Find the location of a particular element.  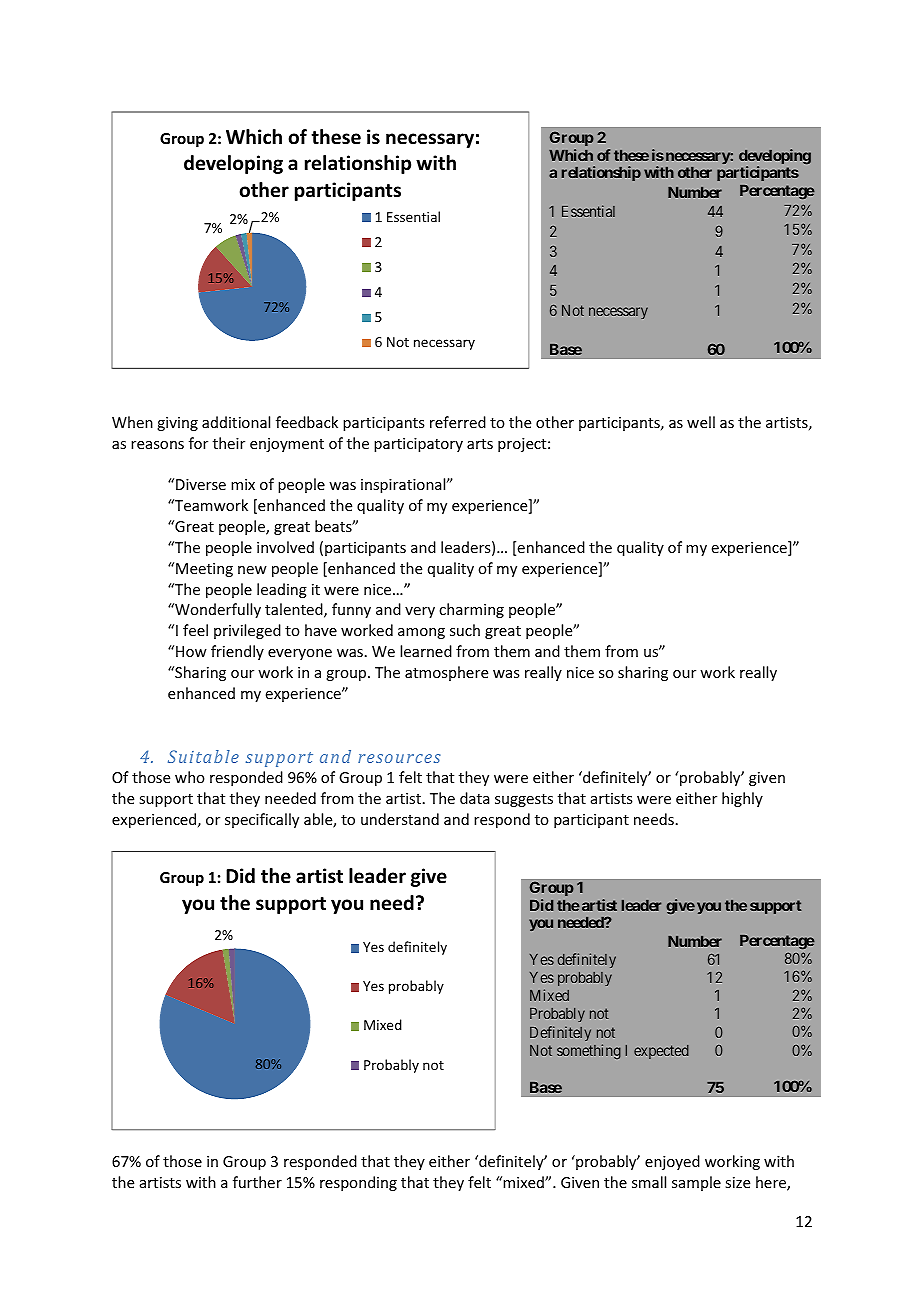

further is located at coordinates (257, 1182).
